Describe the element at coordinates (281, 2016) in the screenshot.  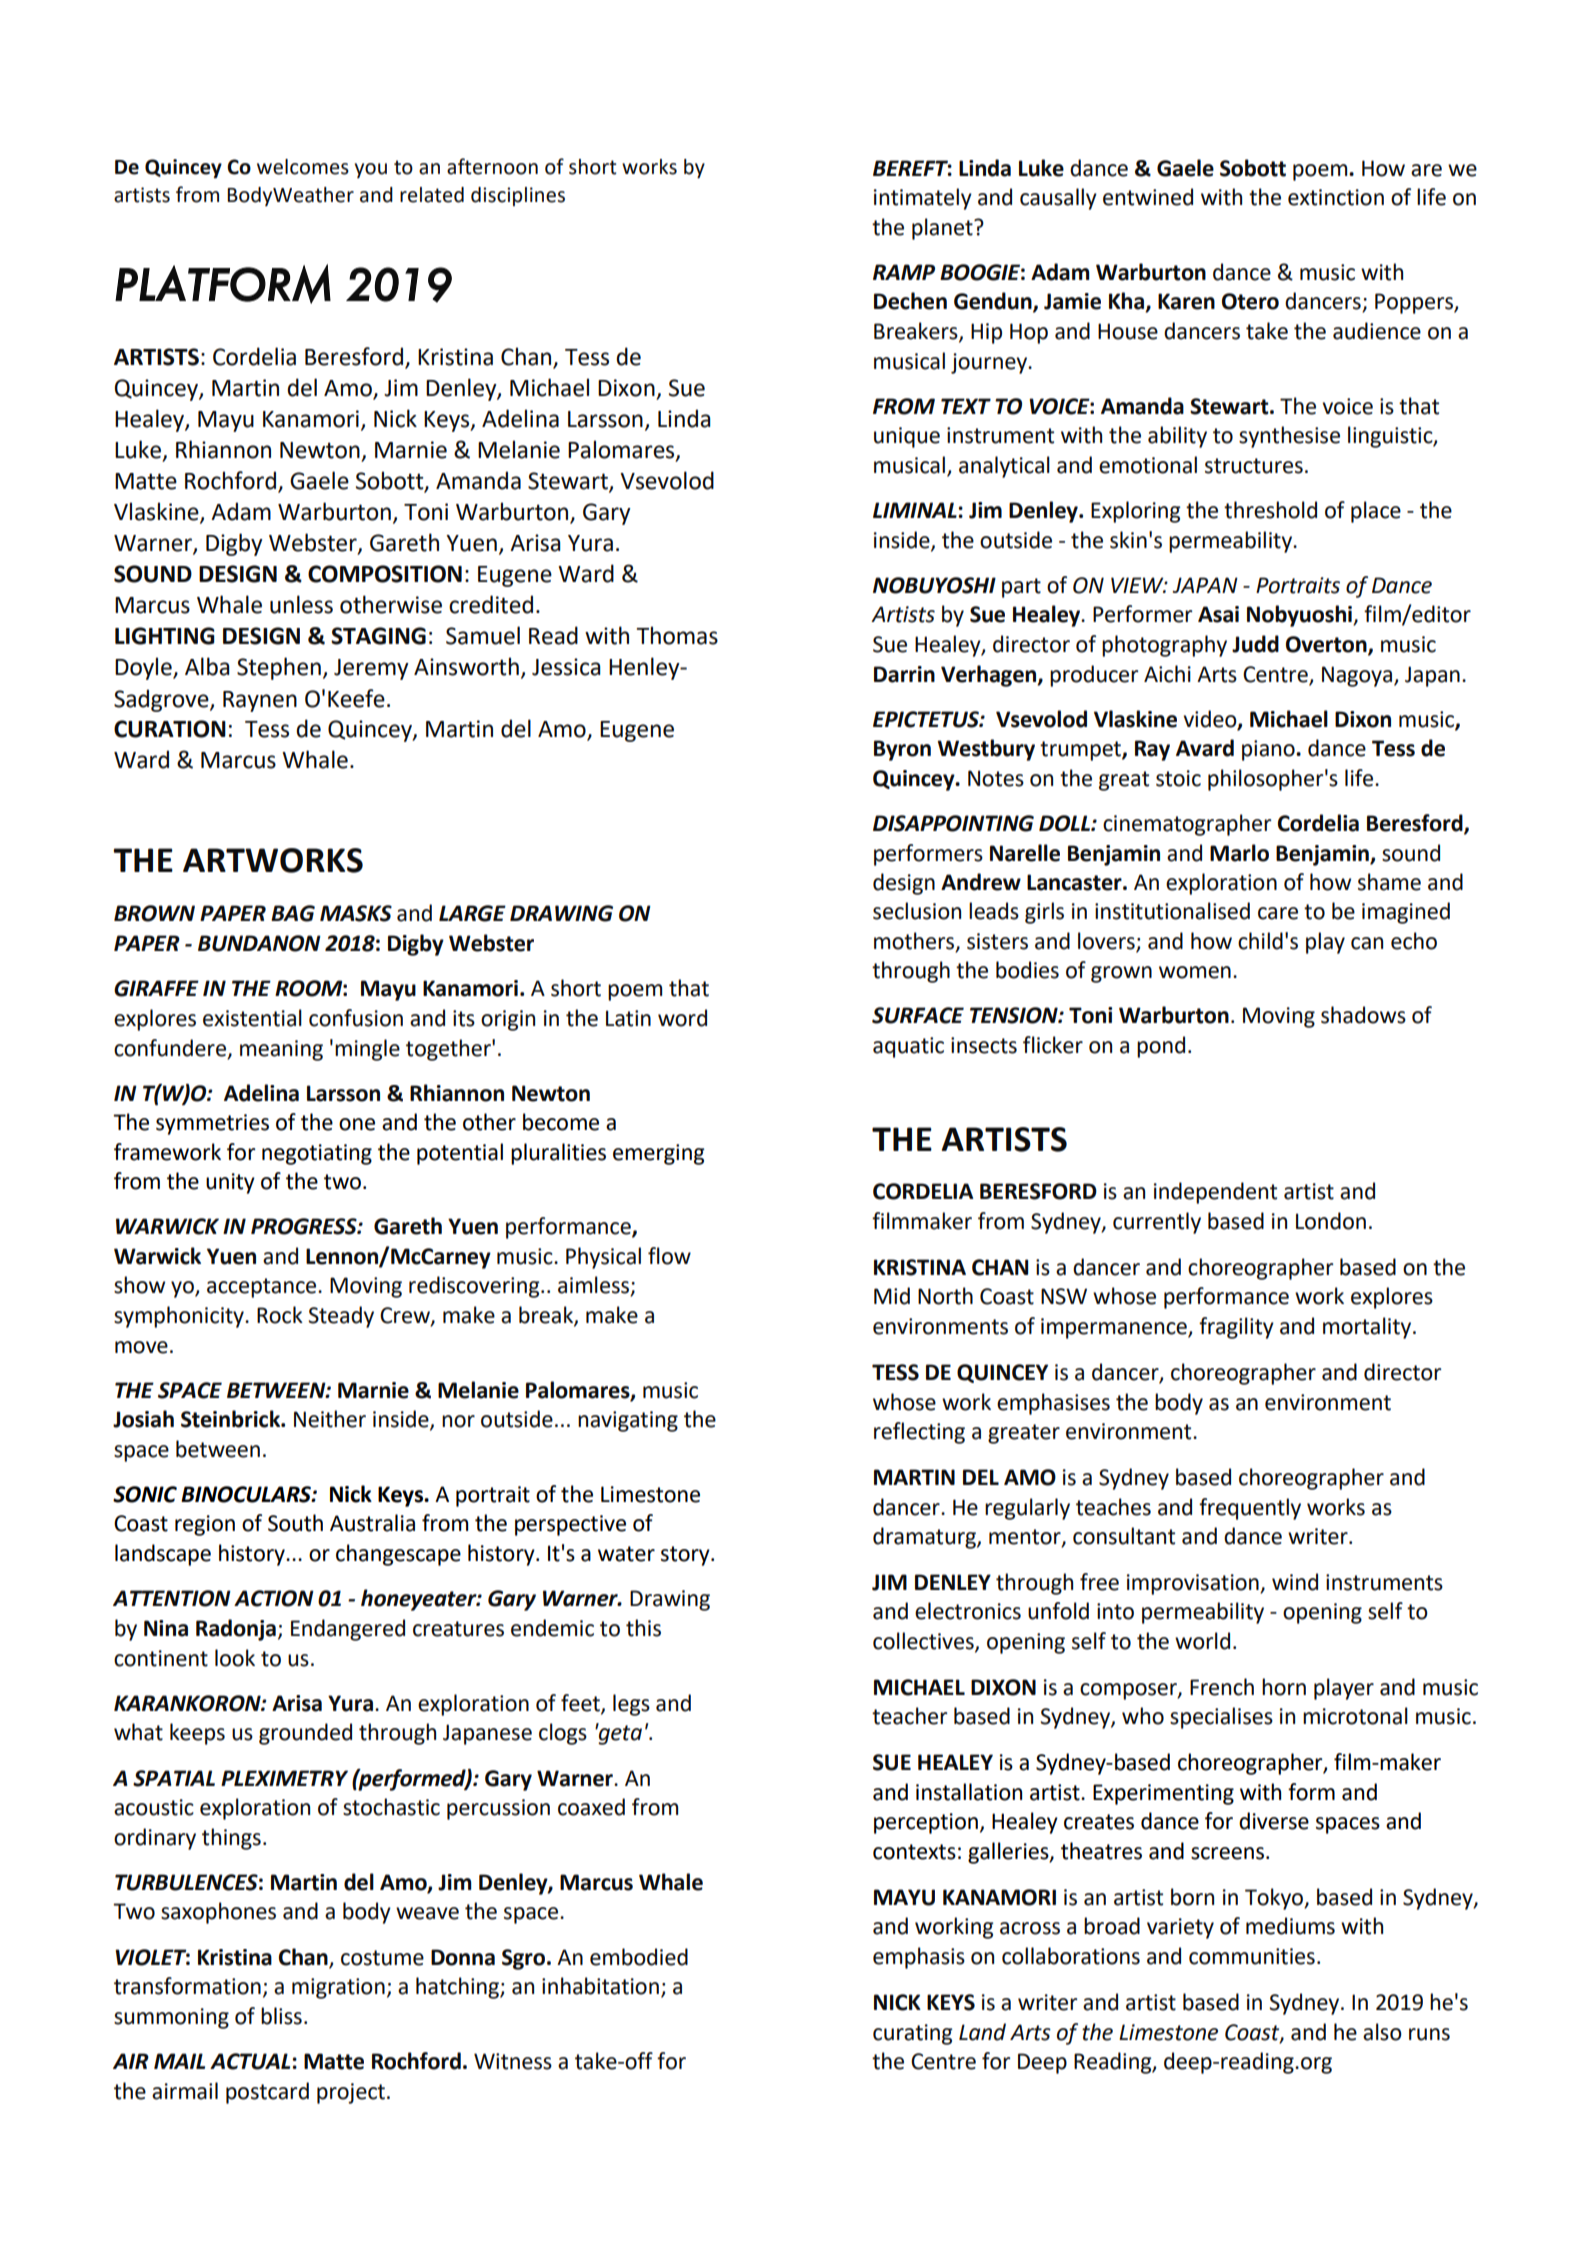
I see `bliss` at that location.
